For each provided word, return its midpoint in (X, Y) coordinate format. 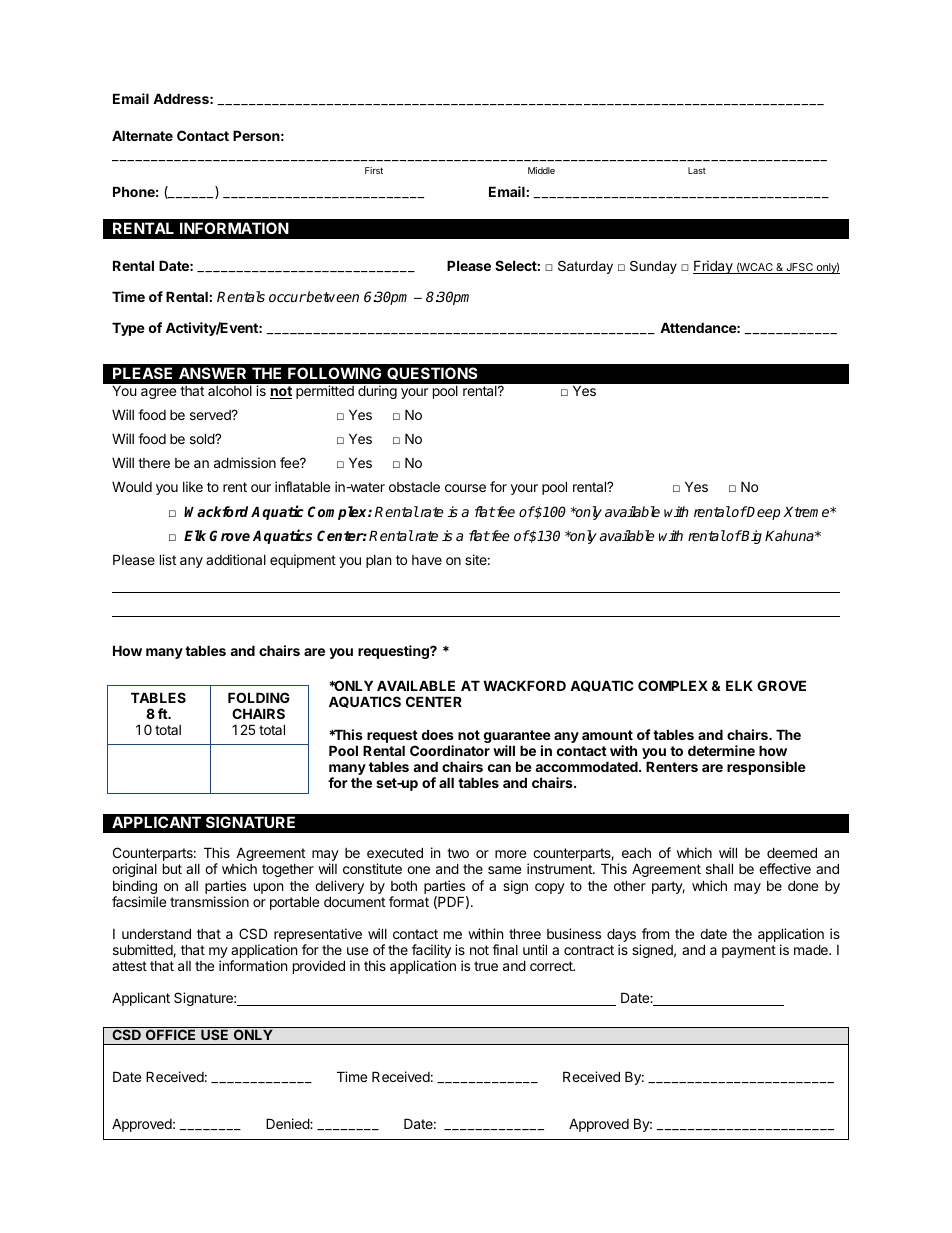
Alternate (142, 135)
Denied (288, 1123)
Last (697, 170)
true (486, 966)
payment (749, 951)
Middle (541, 170)
